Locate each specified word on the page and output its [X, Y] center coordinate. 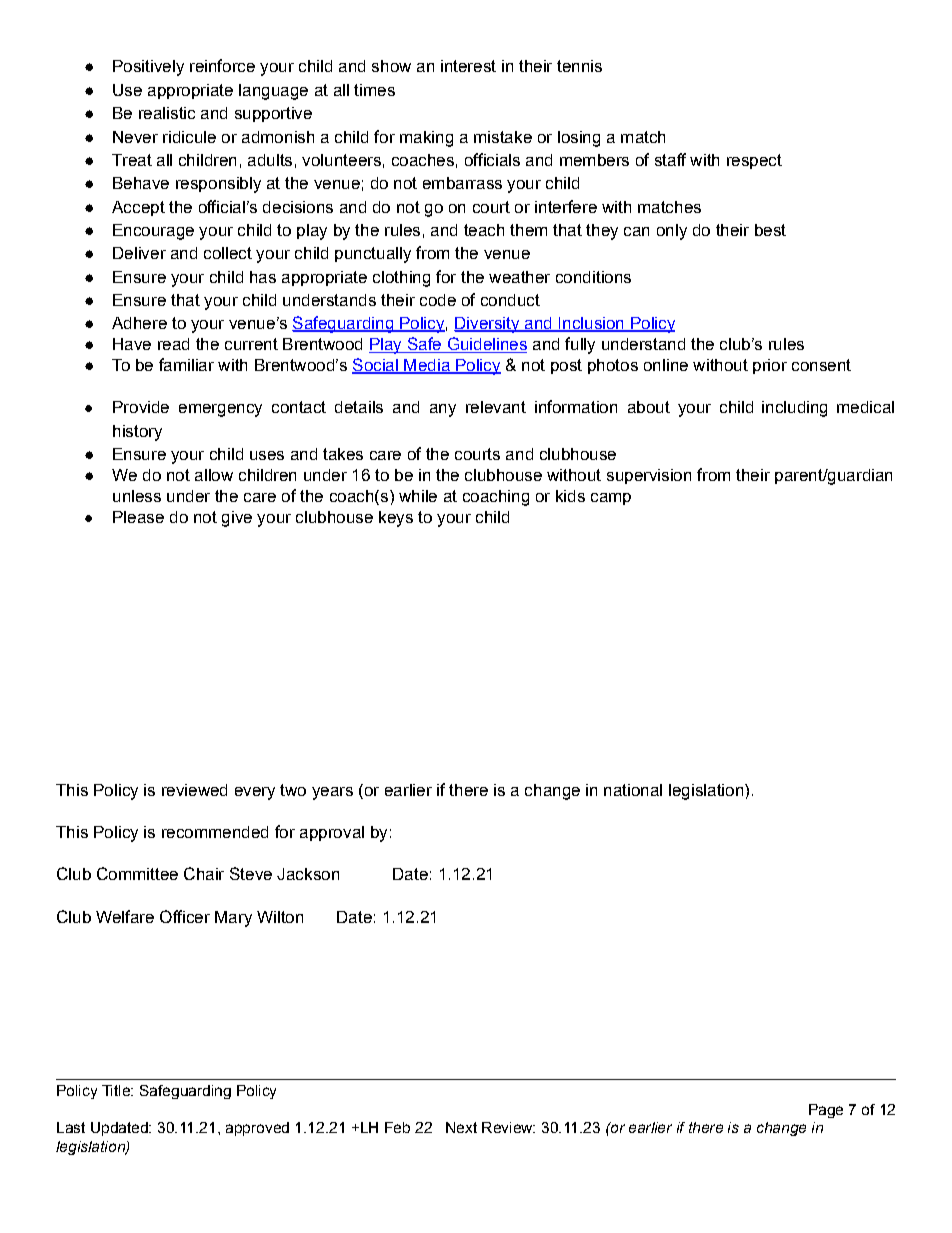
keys [396, 519]
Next [461, 1127]
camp [611, 499]
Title [117, 1090]
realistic [167, 113]
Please [138, 517]
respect [754, 161]
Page [826, 1111]
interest [468, 66]
